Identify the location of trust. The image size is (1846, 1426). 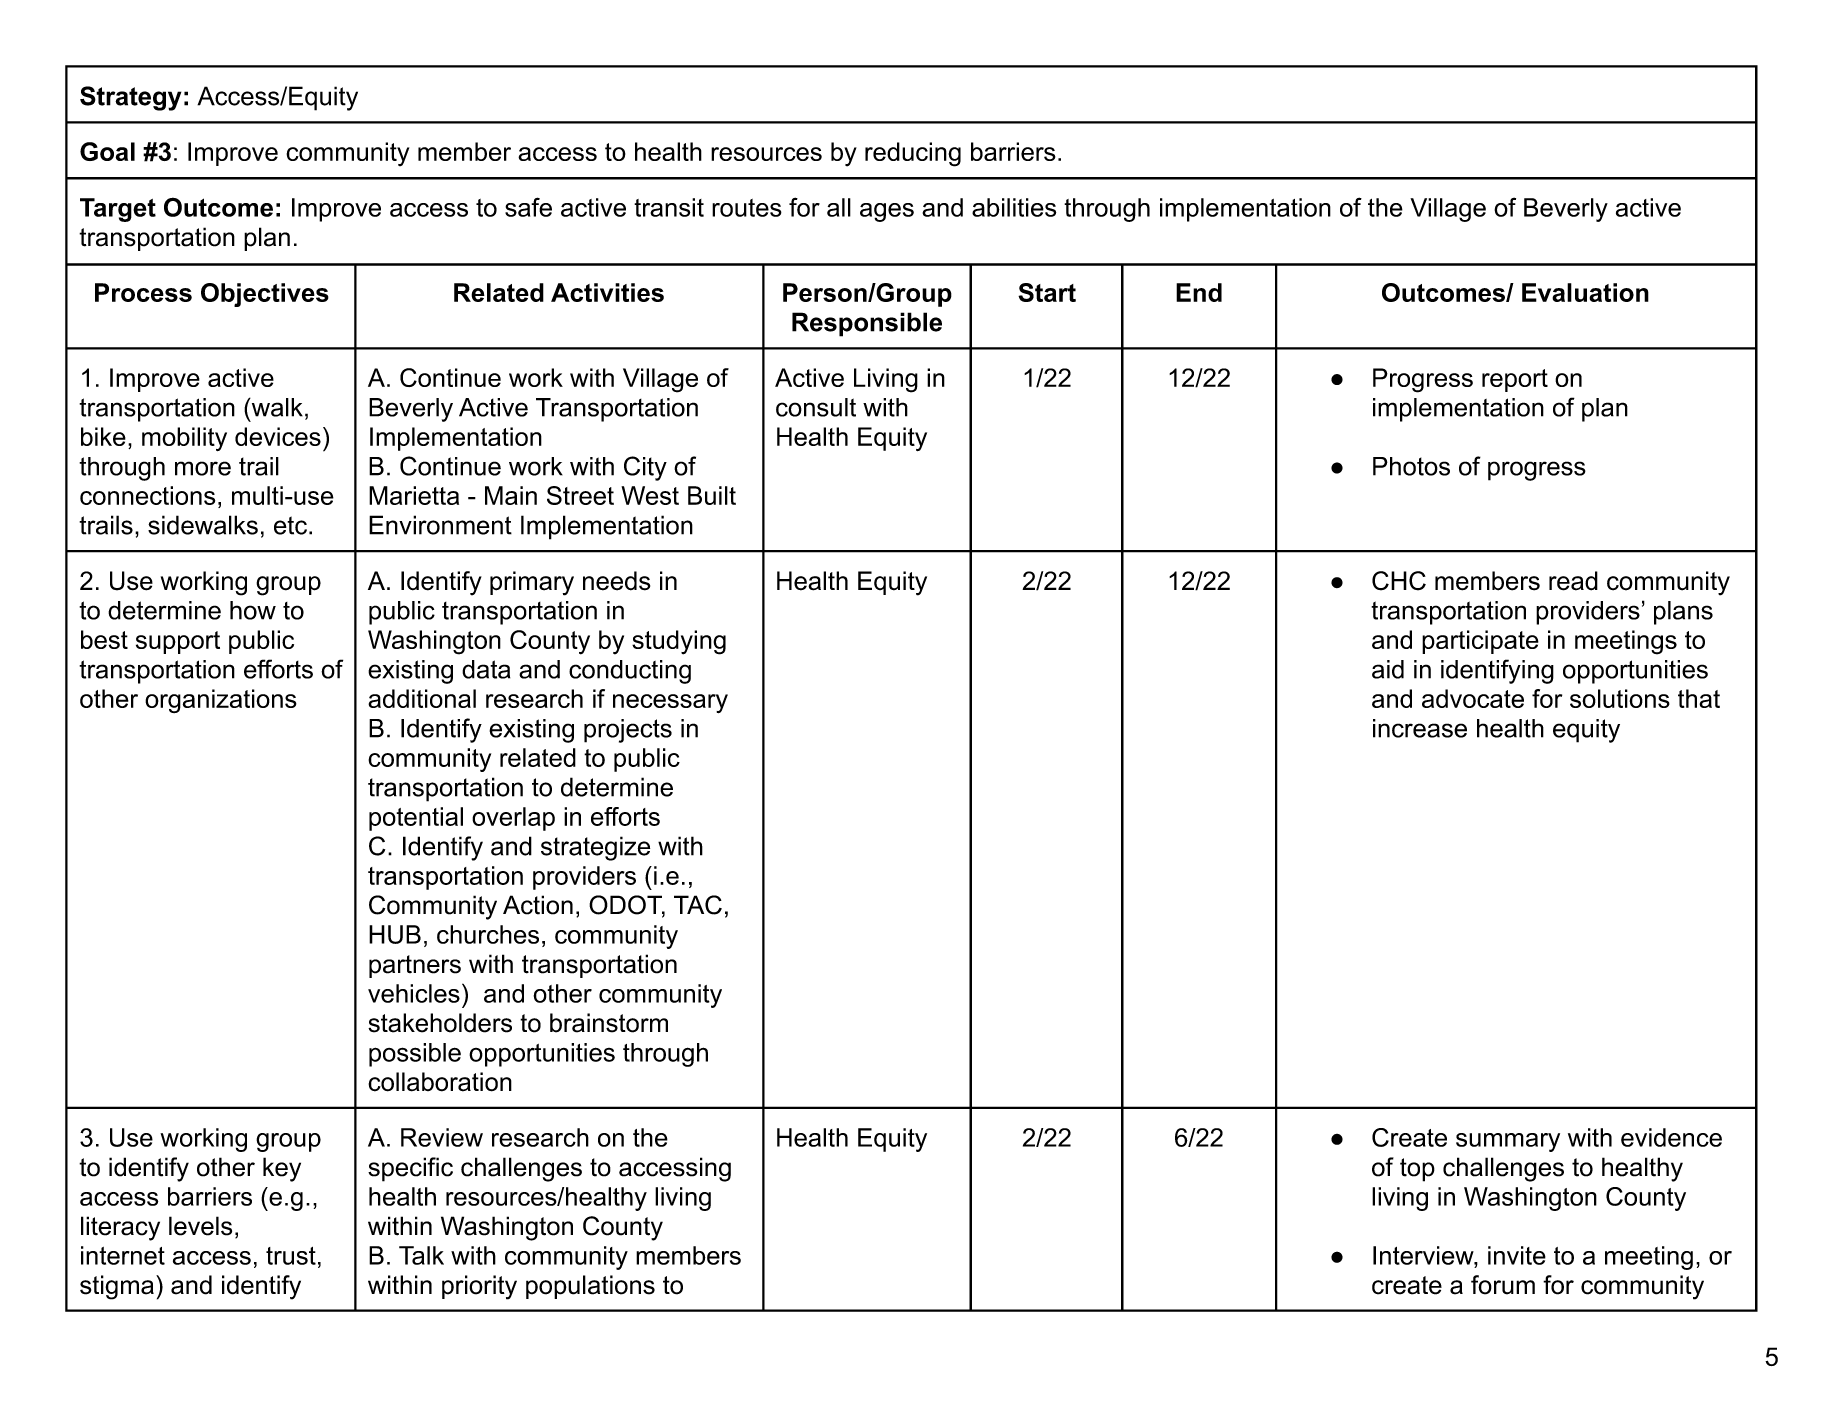
(291, 1256).
